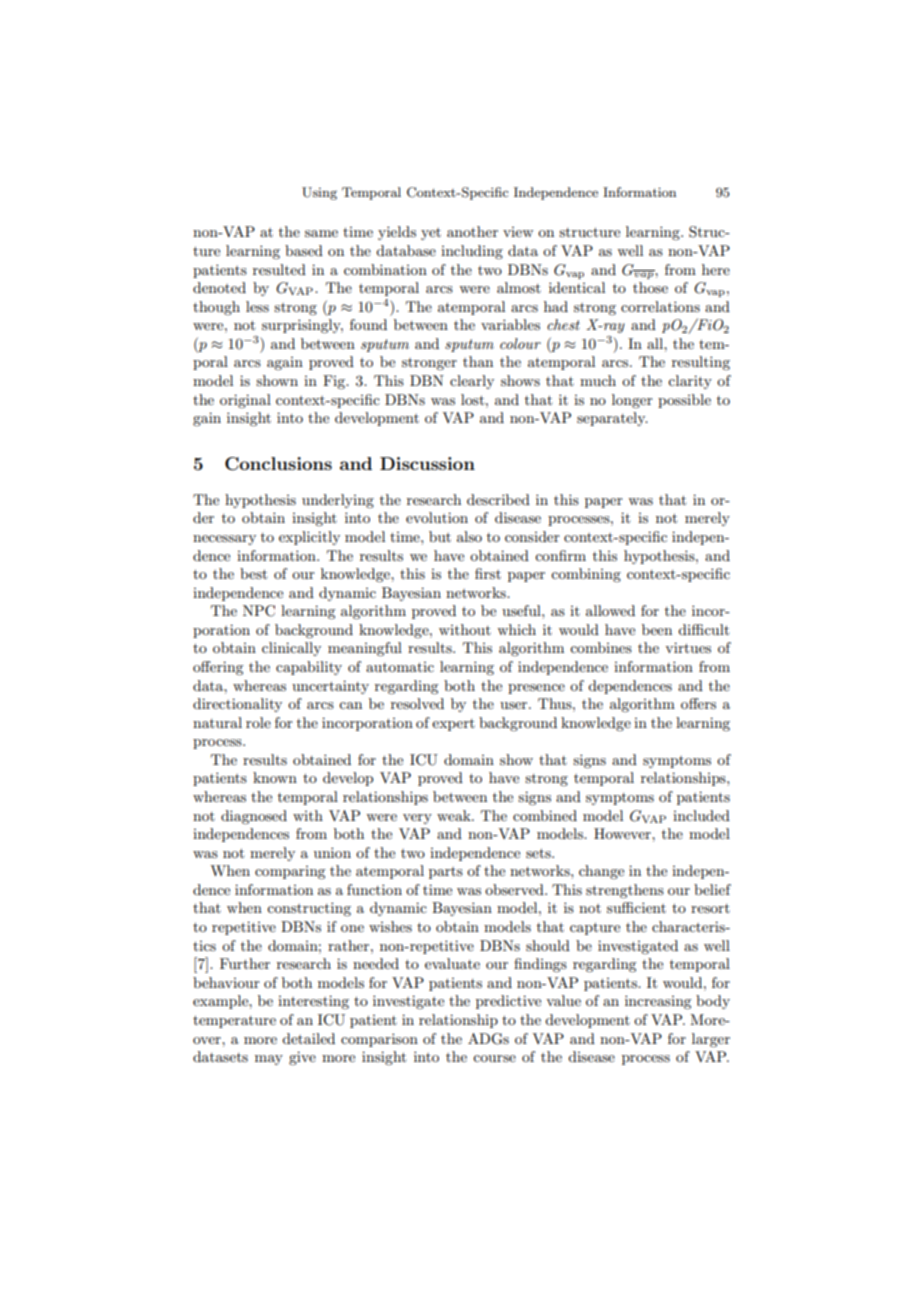  I want to click on longer, so click(632, 401).
